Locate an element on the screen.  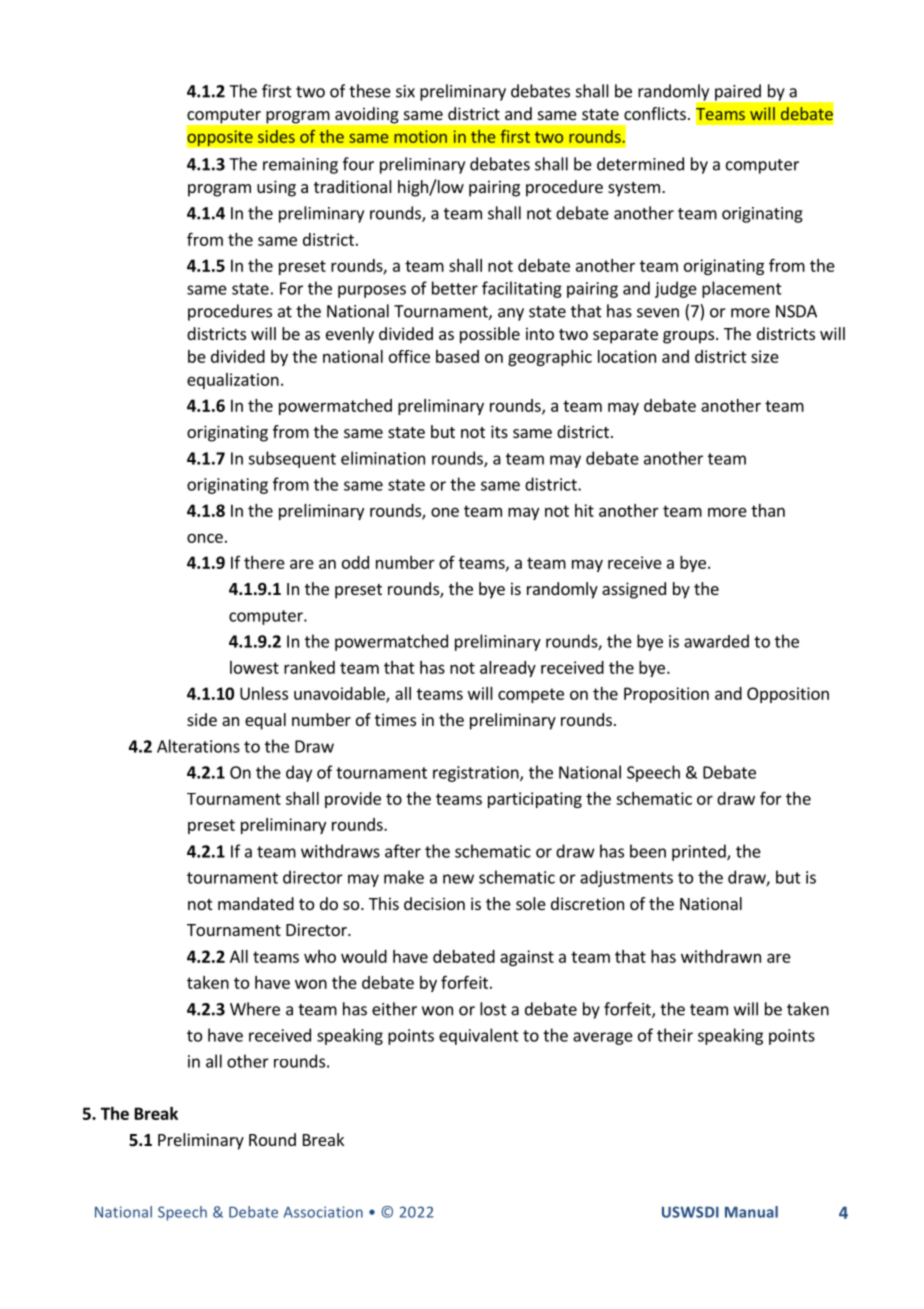
awarded is located at coordinates (716, 641).
